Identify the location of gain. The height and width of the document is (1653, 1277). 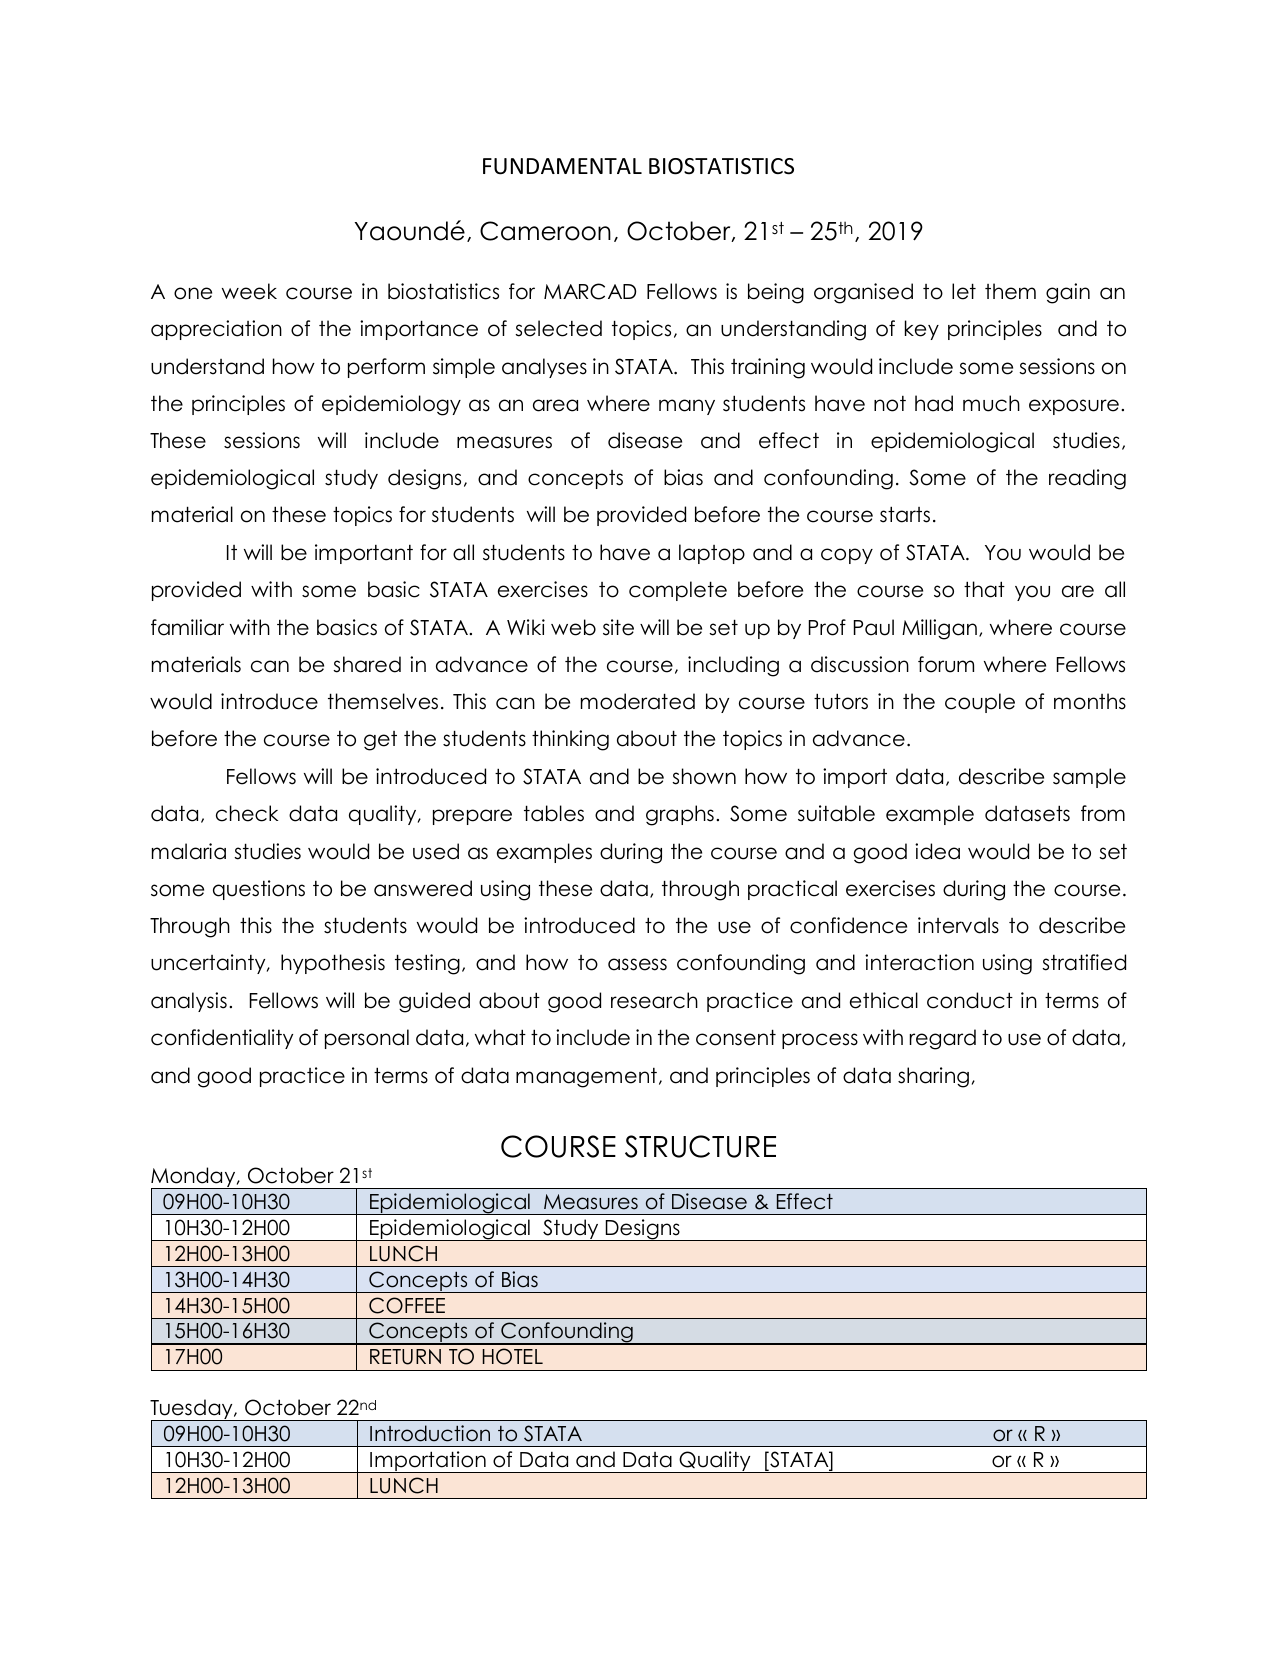
(1068, 293).
